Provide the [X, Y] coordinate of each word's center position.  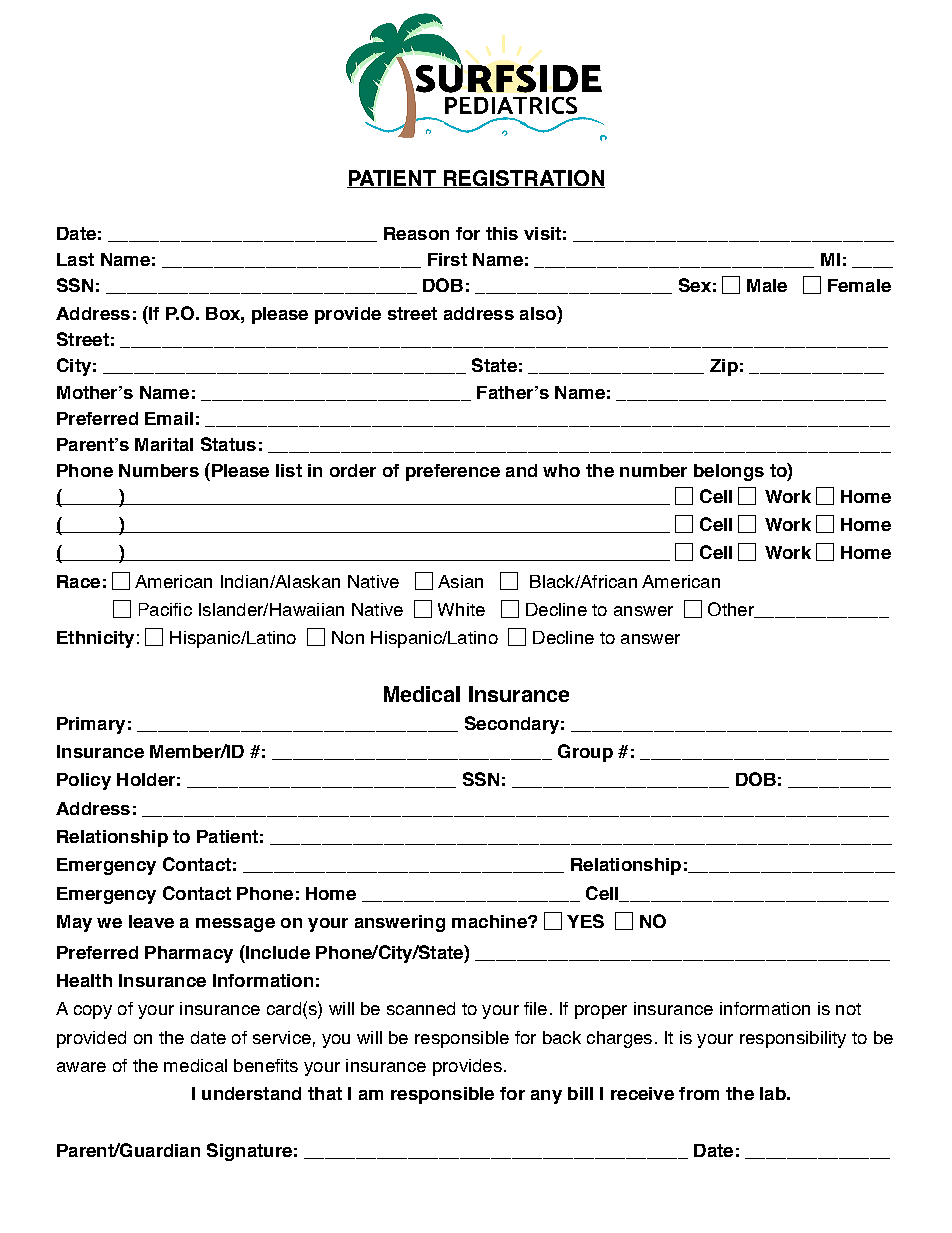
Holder [146, 779]
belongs [729, 472]
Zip [724, 367]
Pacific [165, 609]
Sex [695, 285]
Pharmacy [189, 954]
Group [585, 753]
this [502, 233]
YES [585, 921]
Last [75, 259]
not [848, 1009]
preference [453, 472]
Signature [249, 1152]
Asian [460, 581]
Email [169, 418]
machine [490, 921]
